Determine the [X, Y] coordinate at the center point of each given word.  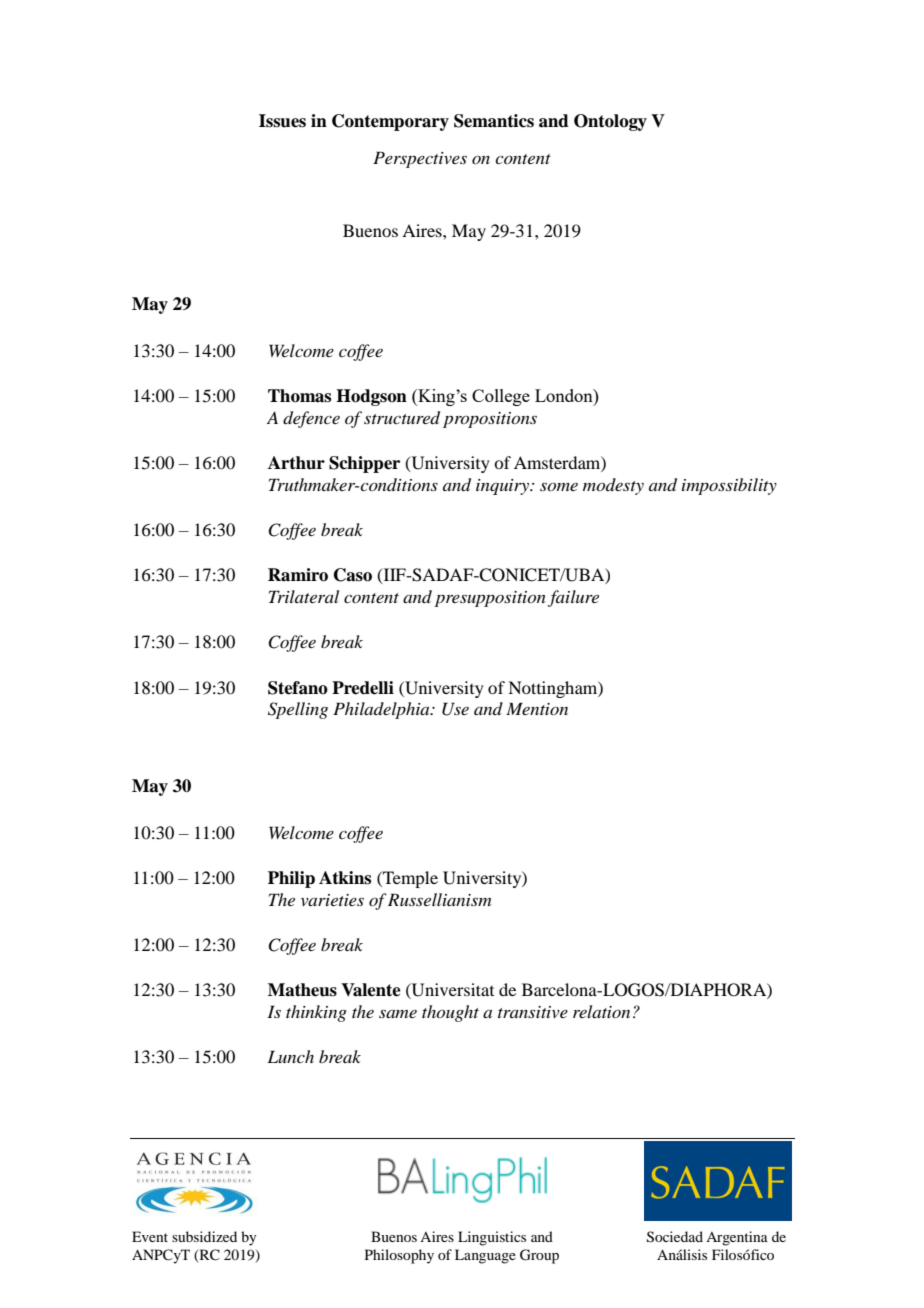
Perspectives [420, 159]
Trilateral [304, 596]
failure [573, 598]
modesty [613, 486]
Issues [282, 121]
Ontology [610, 122]
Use [455, 709]
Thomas [299, 396]
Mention [537, 708]
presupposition [490, 599]
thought [450, 1013]
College [501, 397]
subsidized [204, 1236]
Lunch [290, 1056]
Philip [291, 879]
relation [601, 1011]
